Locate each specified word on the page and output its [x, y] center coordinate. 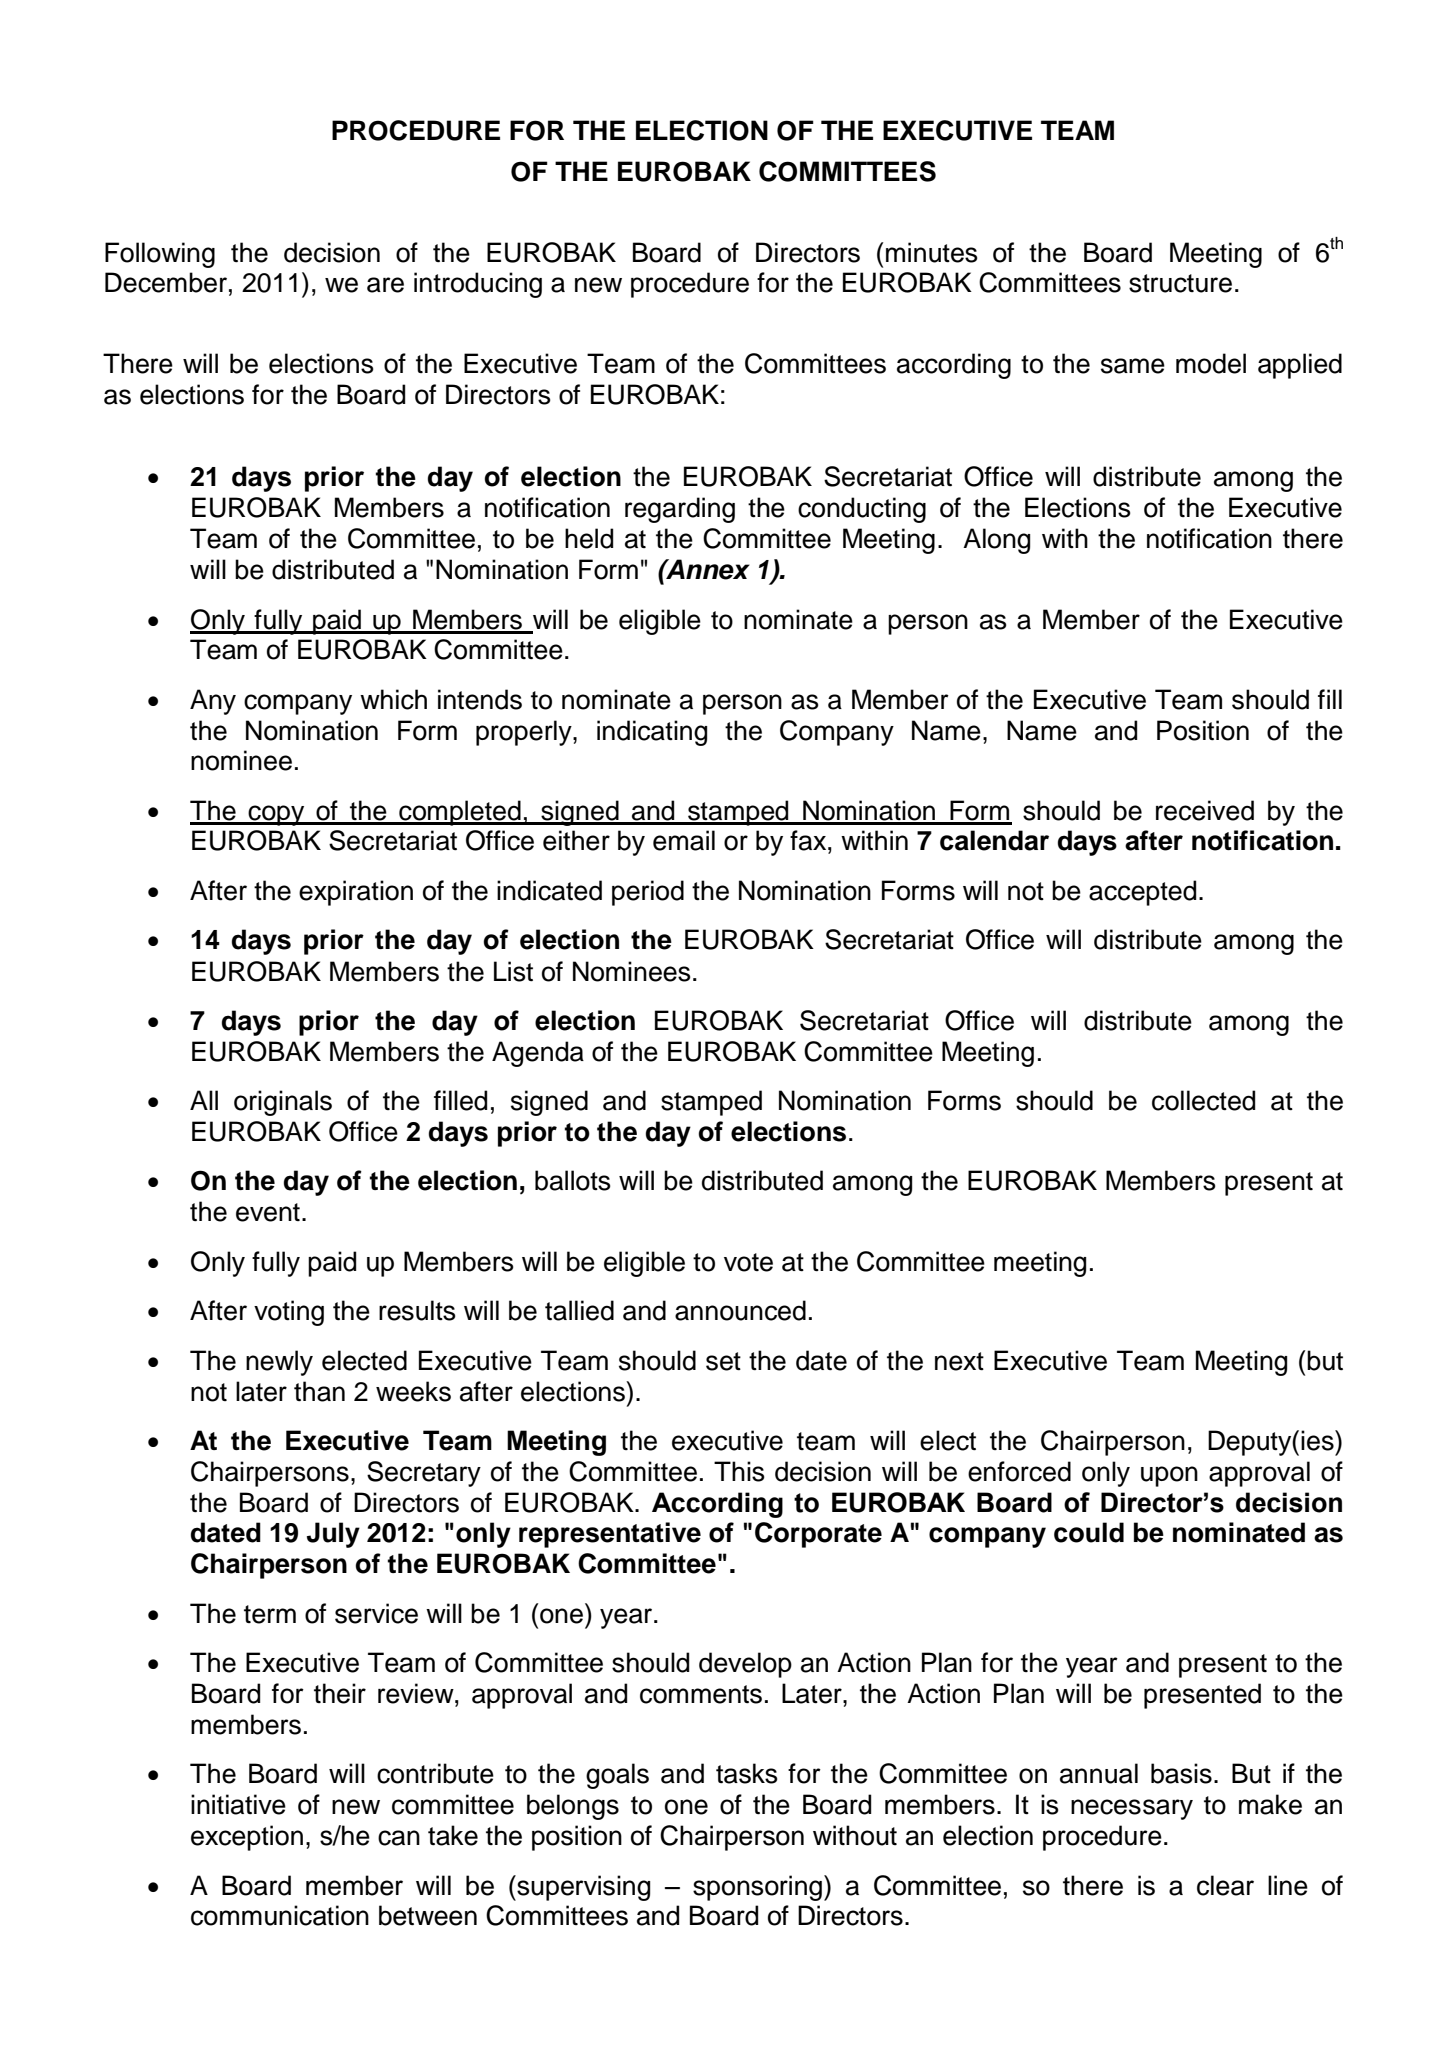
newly [279, 1363]
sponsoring [759, 1888]
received [1205, 810]
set [723, 1361]
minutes [932, 252]
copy [277, 815]
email [684, 840]
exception [247, 1838]
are [385, 285]
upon [1169, 1476]
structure [1180, 283]
